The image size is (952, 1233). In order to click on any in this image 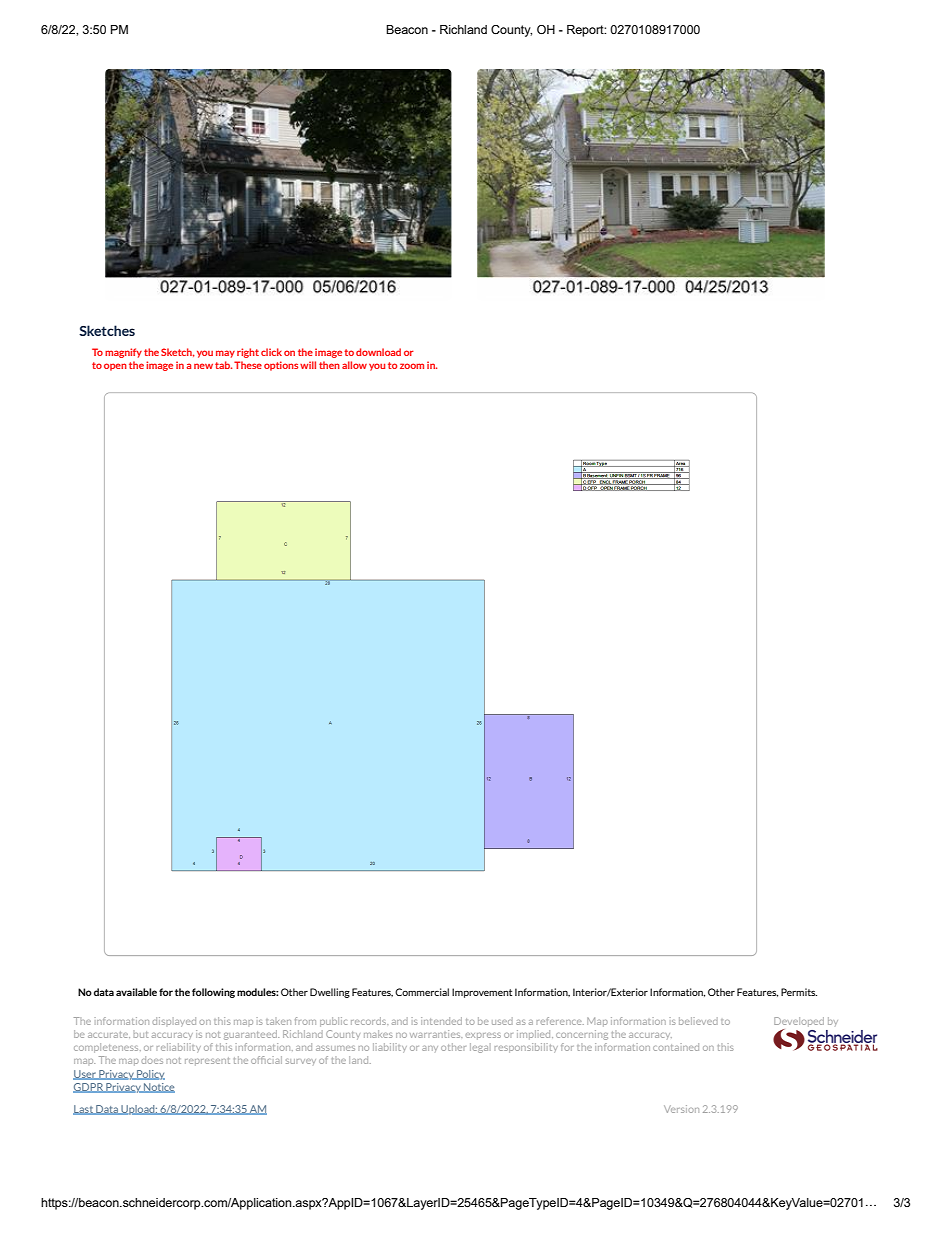, I will do `click(430, 1049)`.
